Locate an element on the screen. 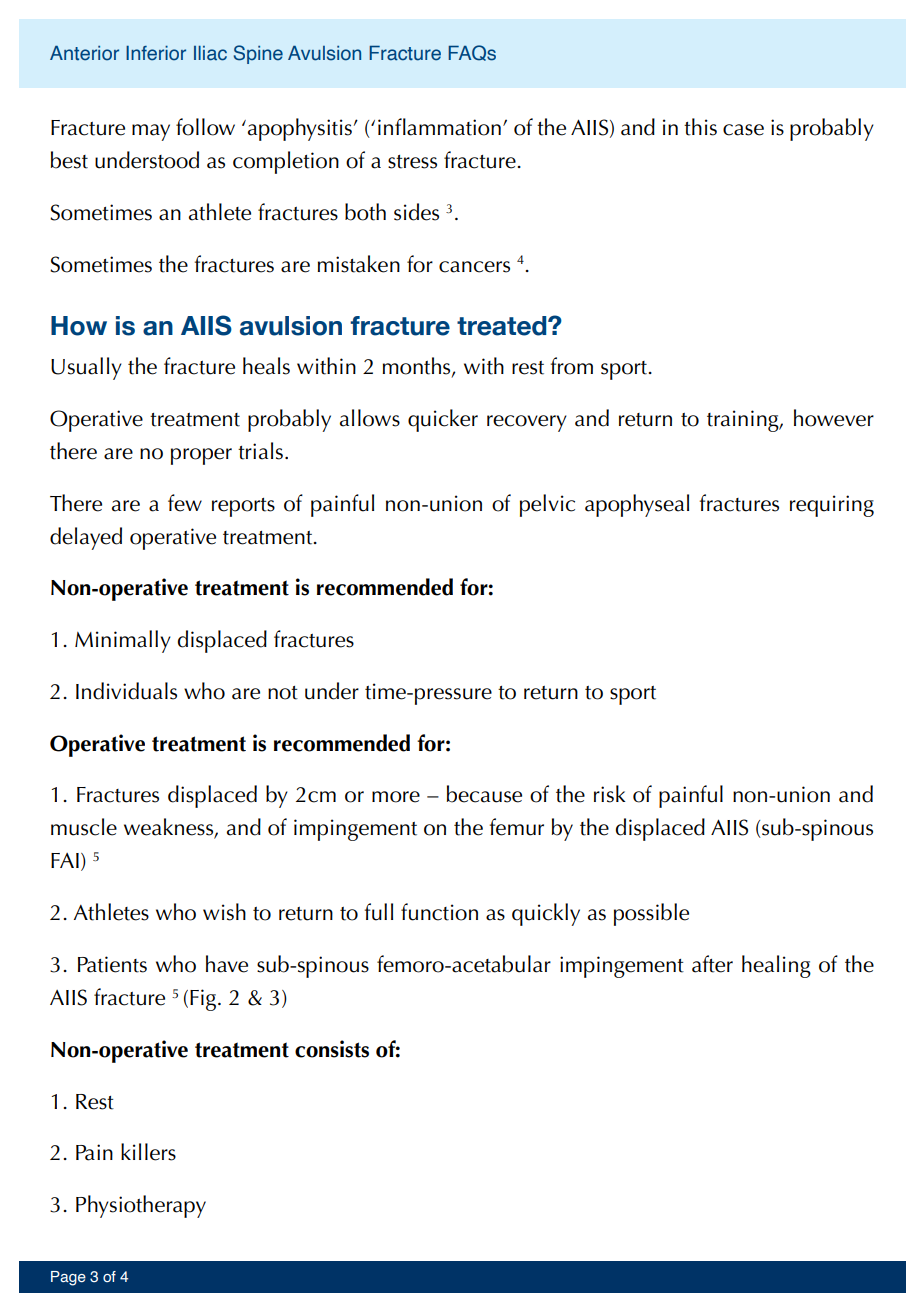  few is located at coordinates (185, 503).
